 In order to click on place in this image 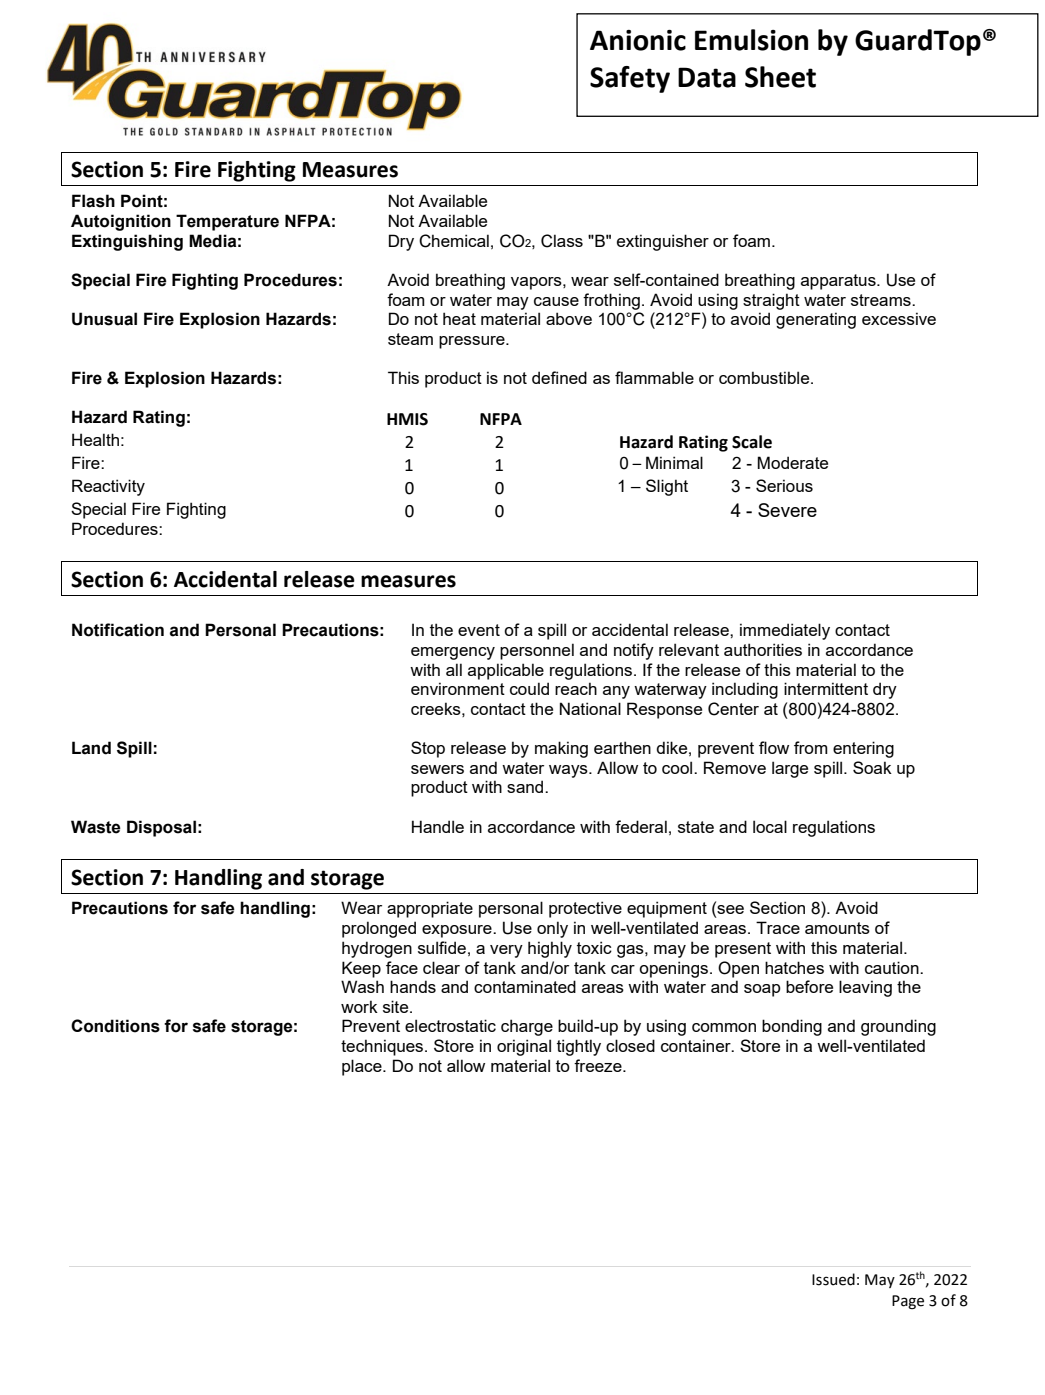, I will do `click(363, 1067)`.
